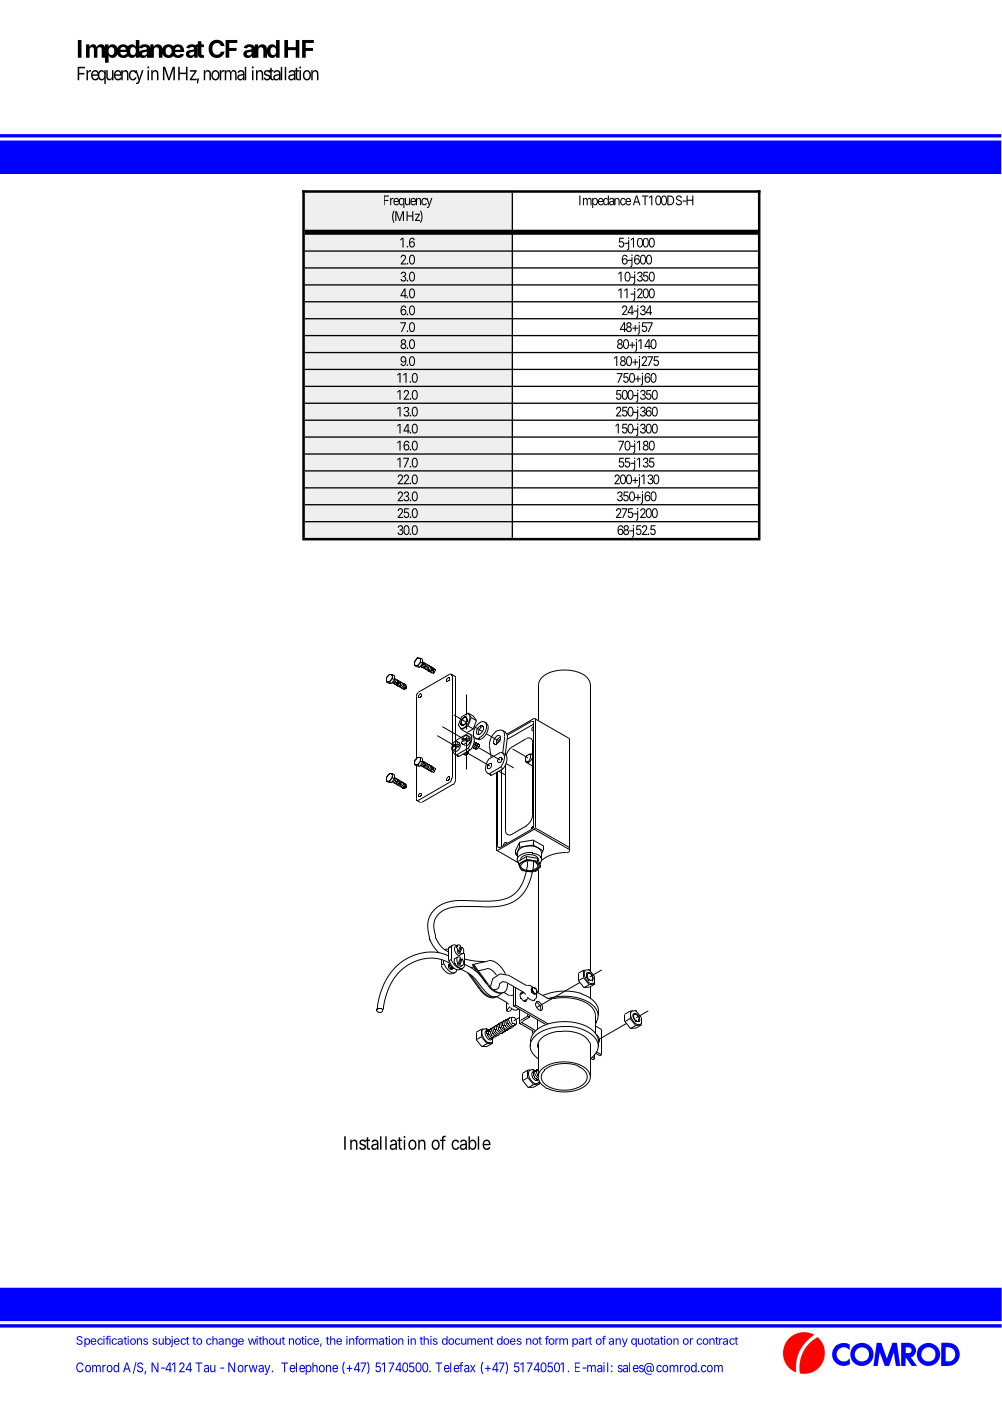 This document has width=1002, height=1417. Describe the element at coordinates (261, 49) in the document. I see `and` at that location.
